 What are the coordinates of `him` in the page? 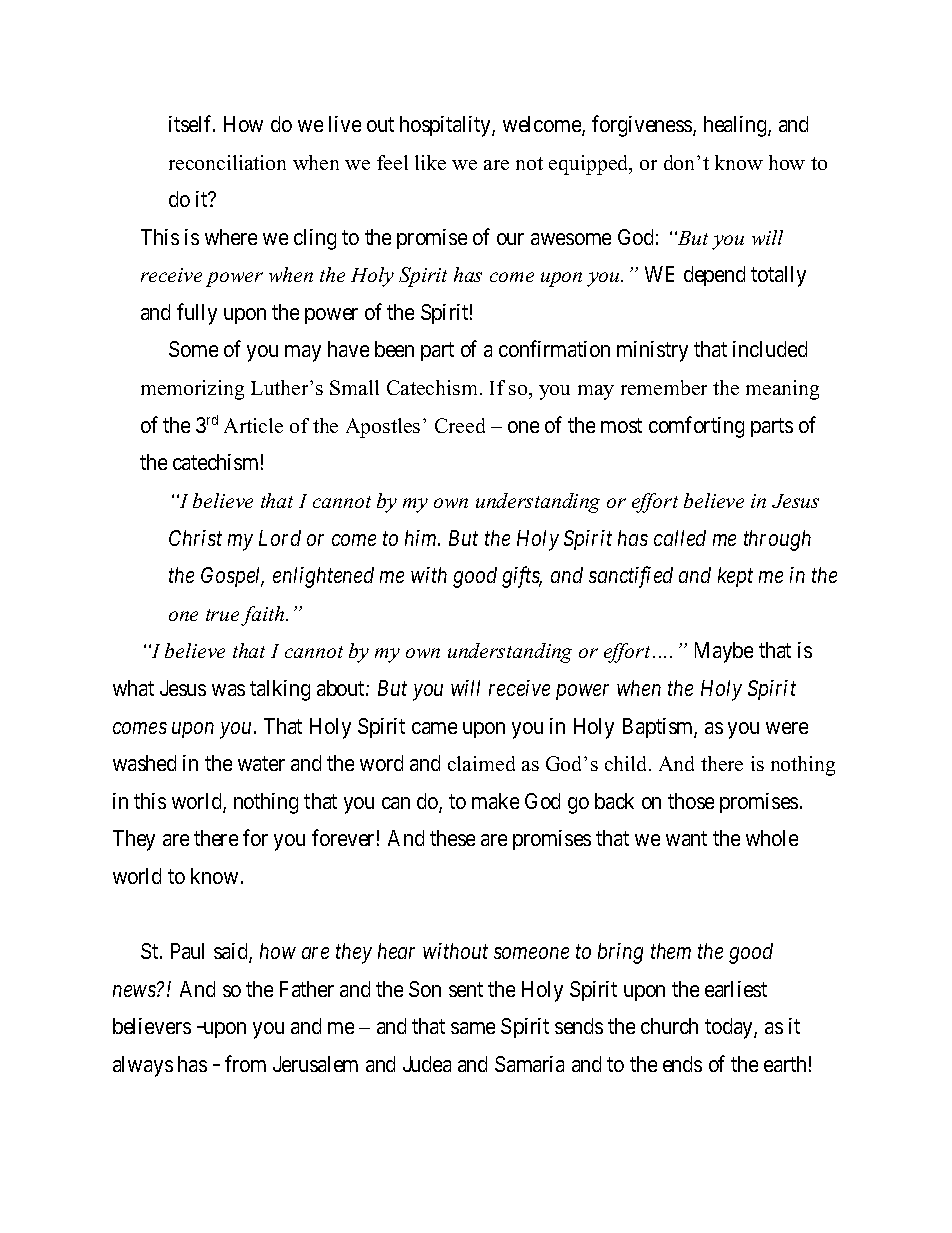 It's located at (422, 538).
